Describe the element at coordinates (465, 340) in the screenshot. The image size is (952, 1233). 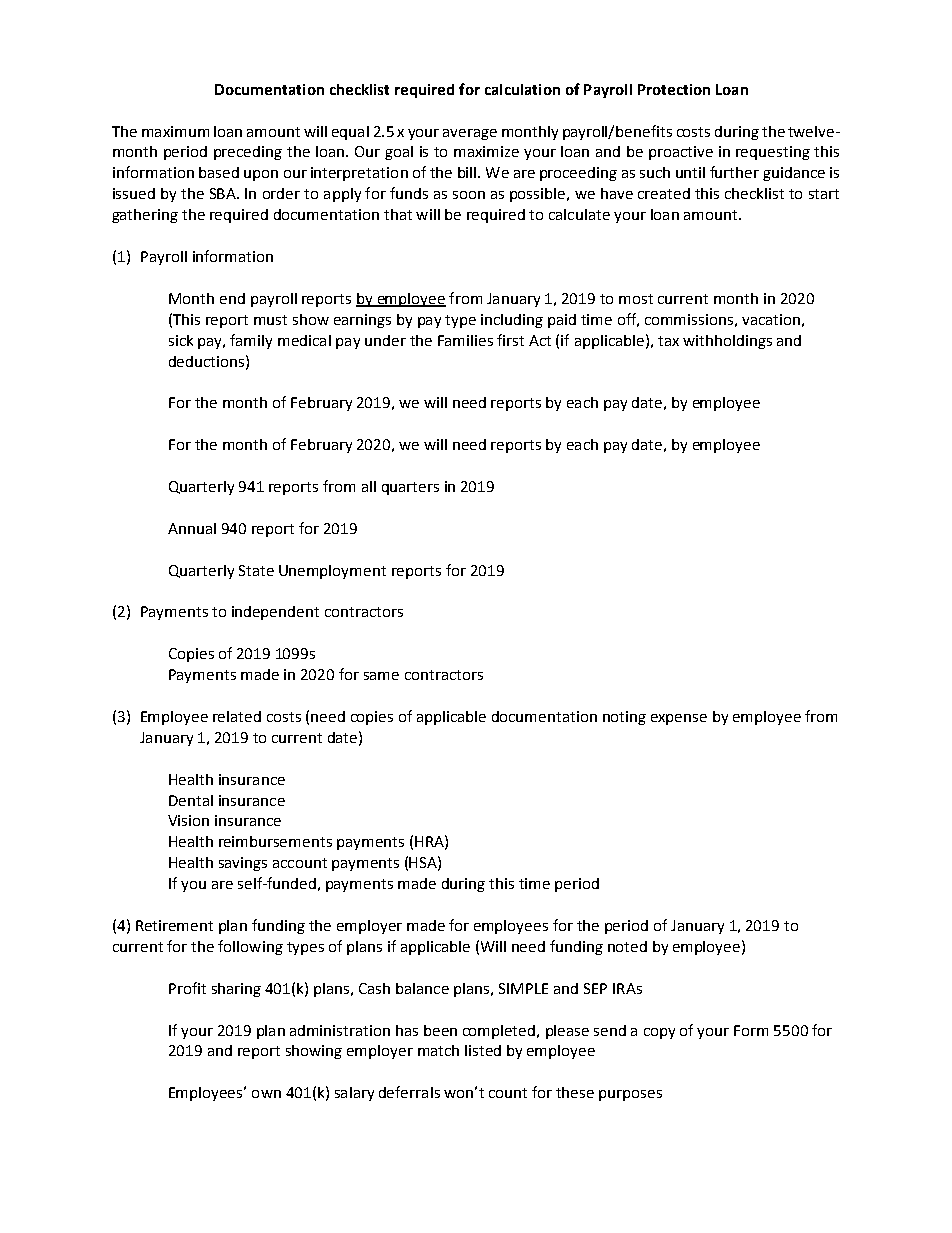
I see `Families` at that location.
